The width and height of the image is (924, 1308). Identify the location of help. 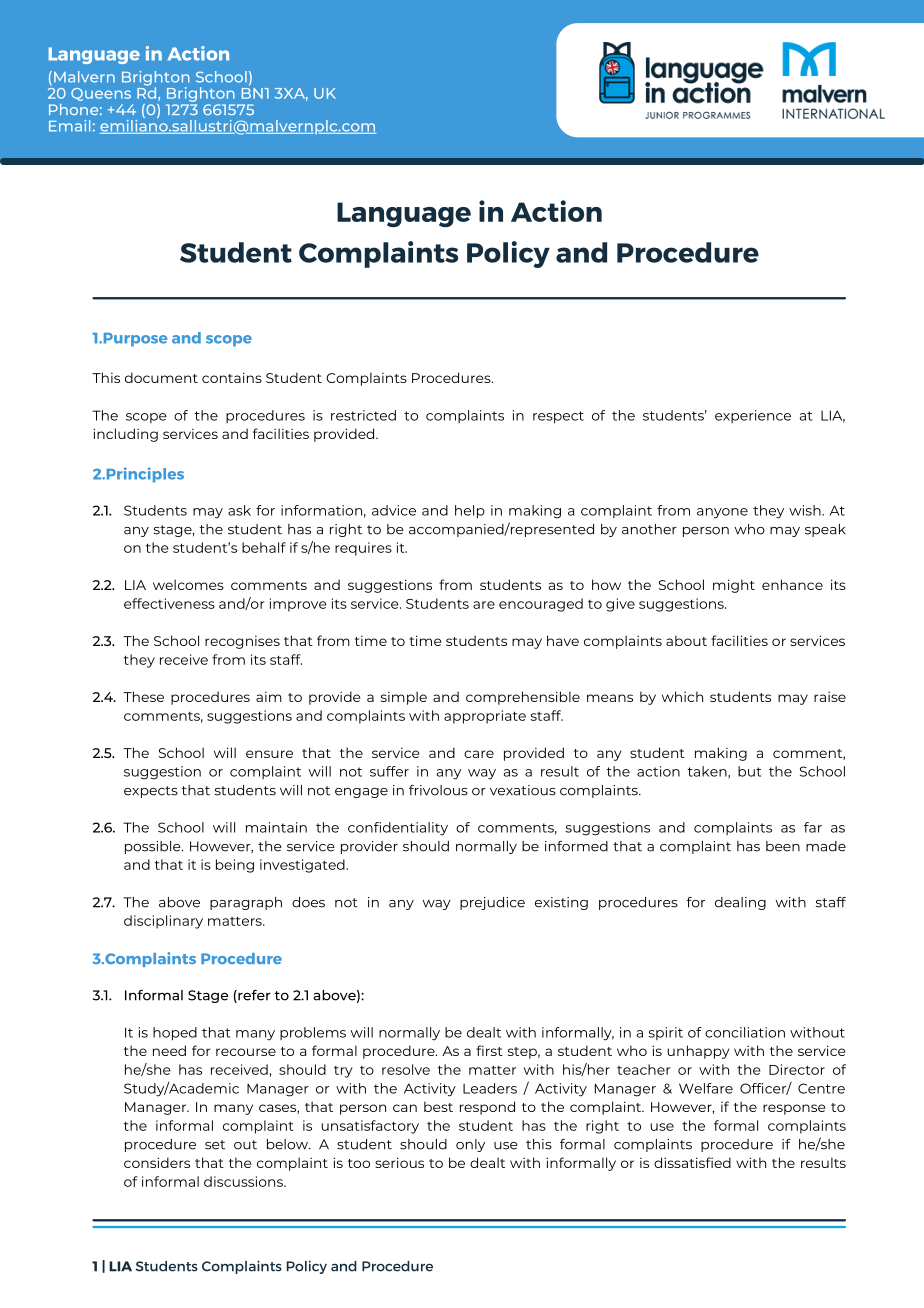
(470, 512).
